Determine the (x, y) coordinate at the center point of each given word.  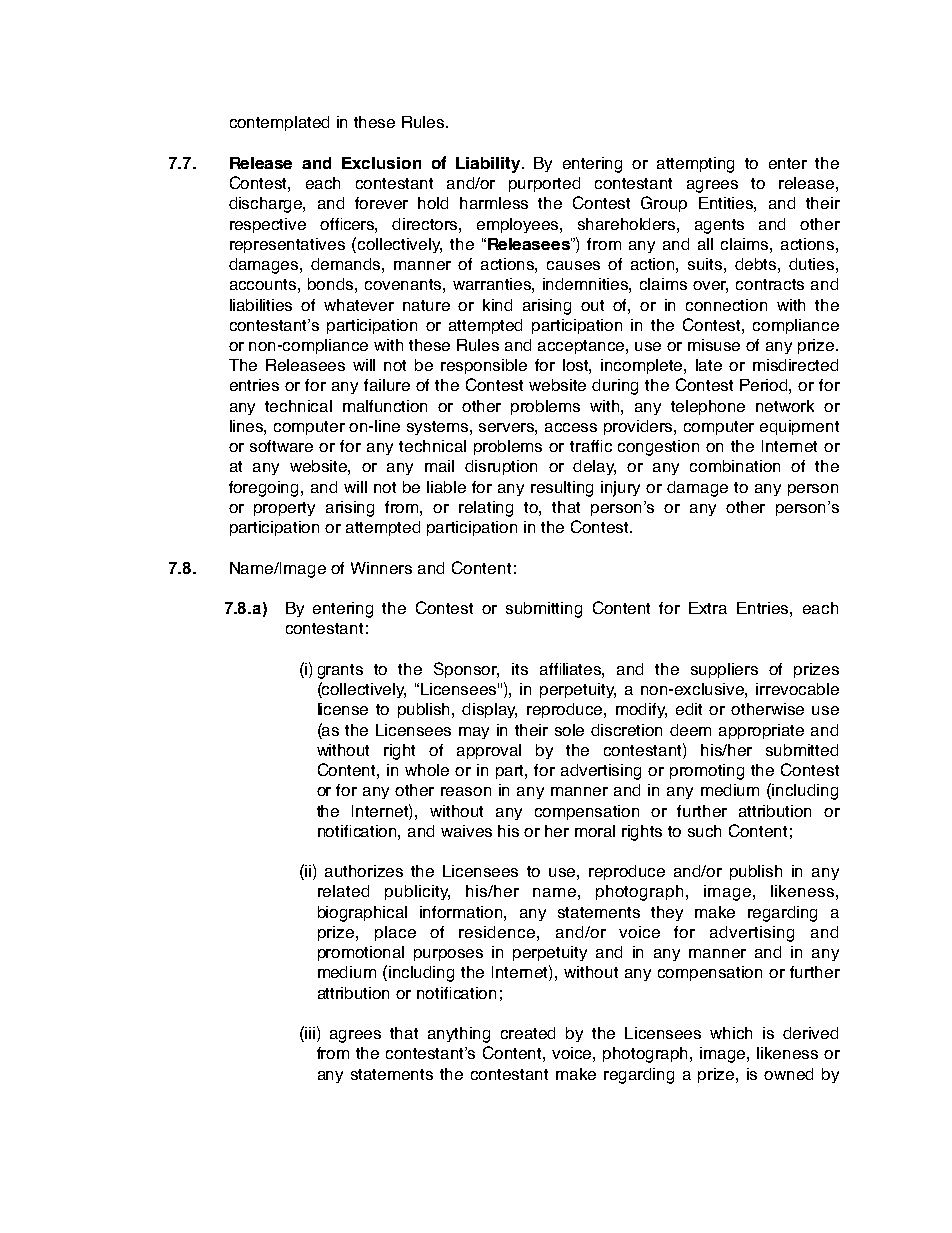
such (704, 831)
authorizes (364, 871)
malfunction (385, 406)
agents (719, 226)
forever (381, 203)
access (571, 427)
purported (544, 184)
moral (595, 831)
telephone (708, 407)
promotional (361, 953)
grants (340, 671)
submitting (544, 610)
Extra (708, 608)
